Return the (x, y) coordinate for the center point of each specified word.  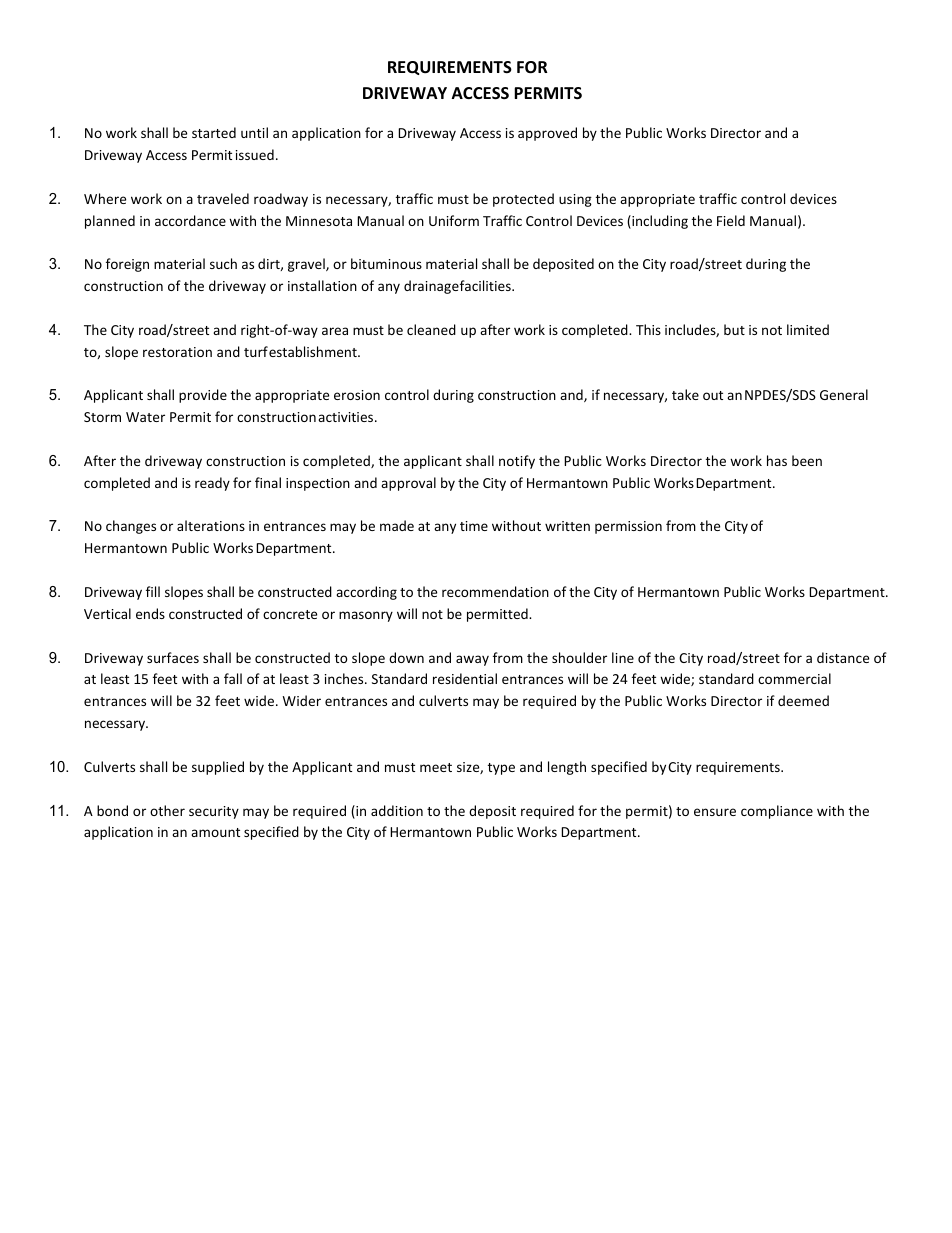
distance (843, 657)
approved (547, 134)
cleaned (431, 329)
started (214, 132)
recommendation (495, 591)
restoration (177, 352)
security (214, 812)
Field (731, 220)
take (685, 394)
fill (153, 591)
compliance (777, 812)
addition (397, 810)
